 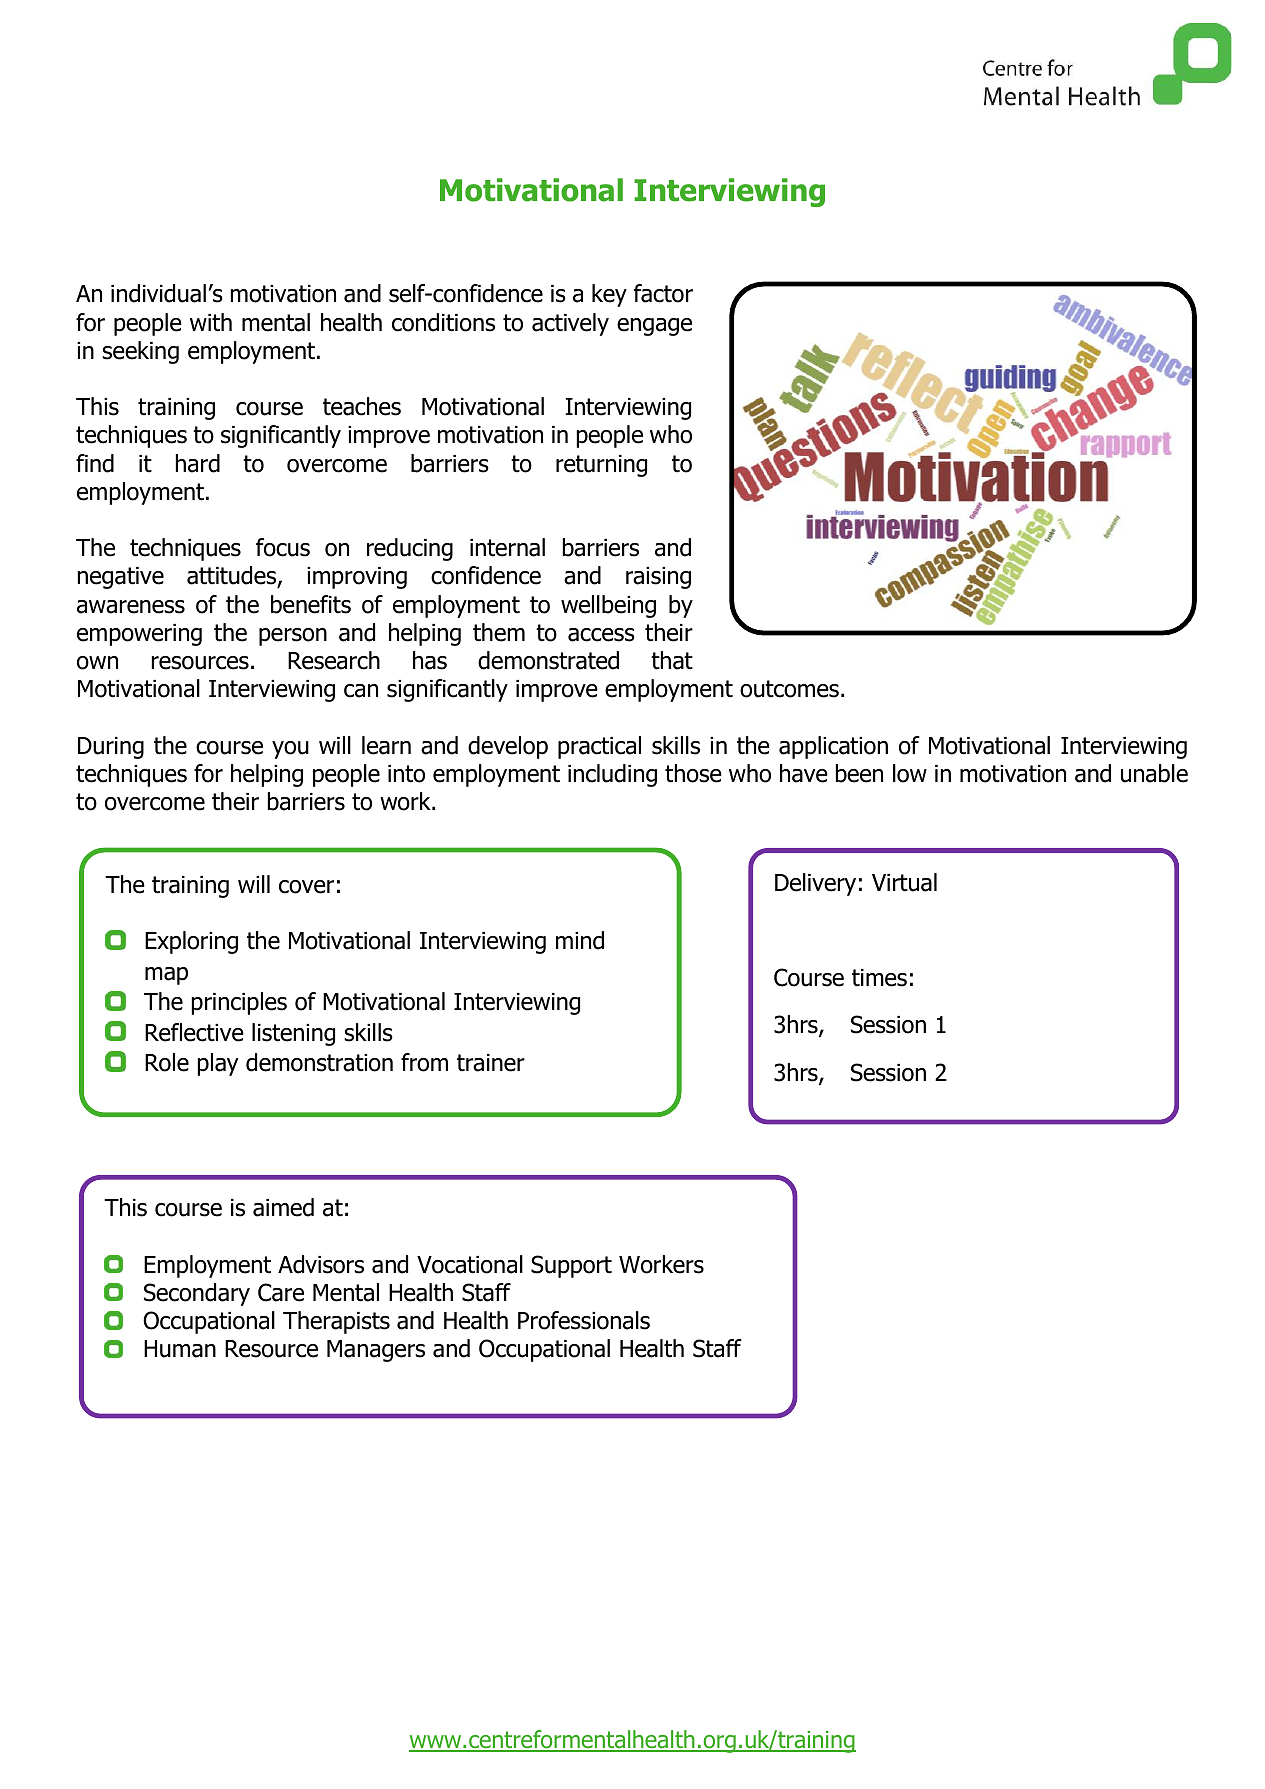 I want to click on Professionals, so click(x=584, y=1320).
